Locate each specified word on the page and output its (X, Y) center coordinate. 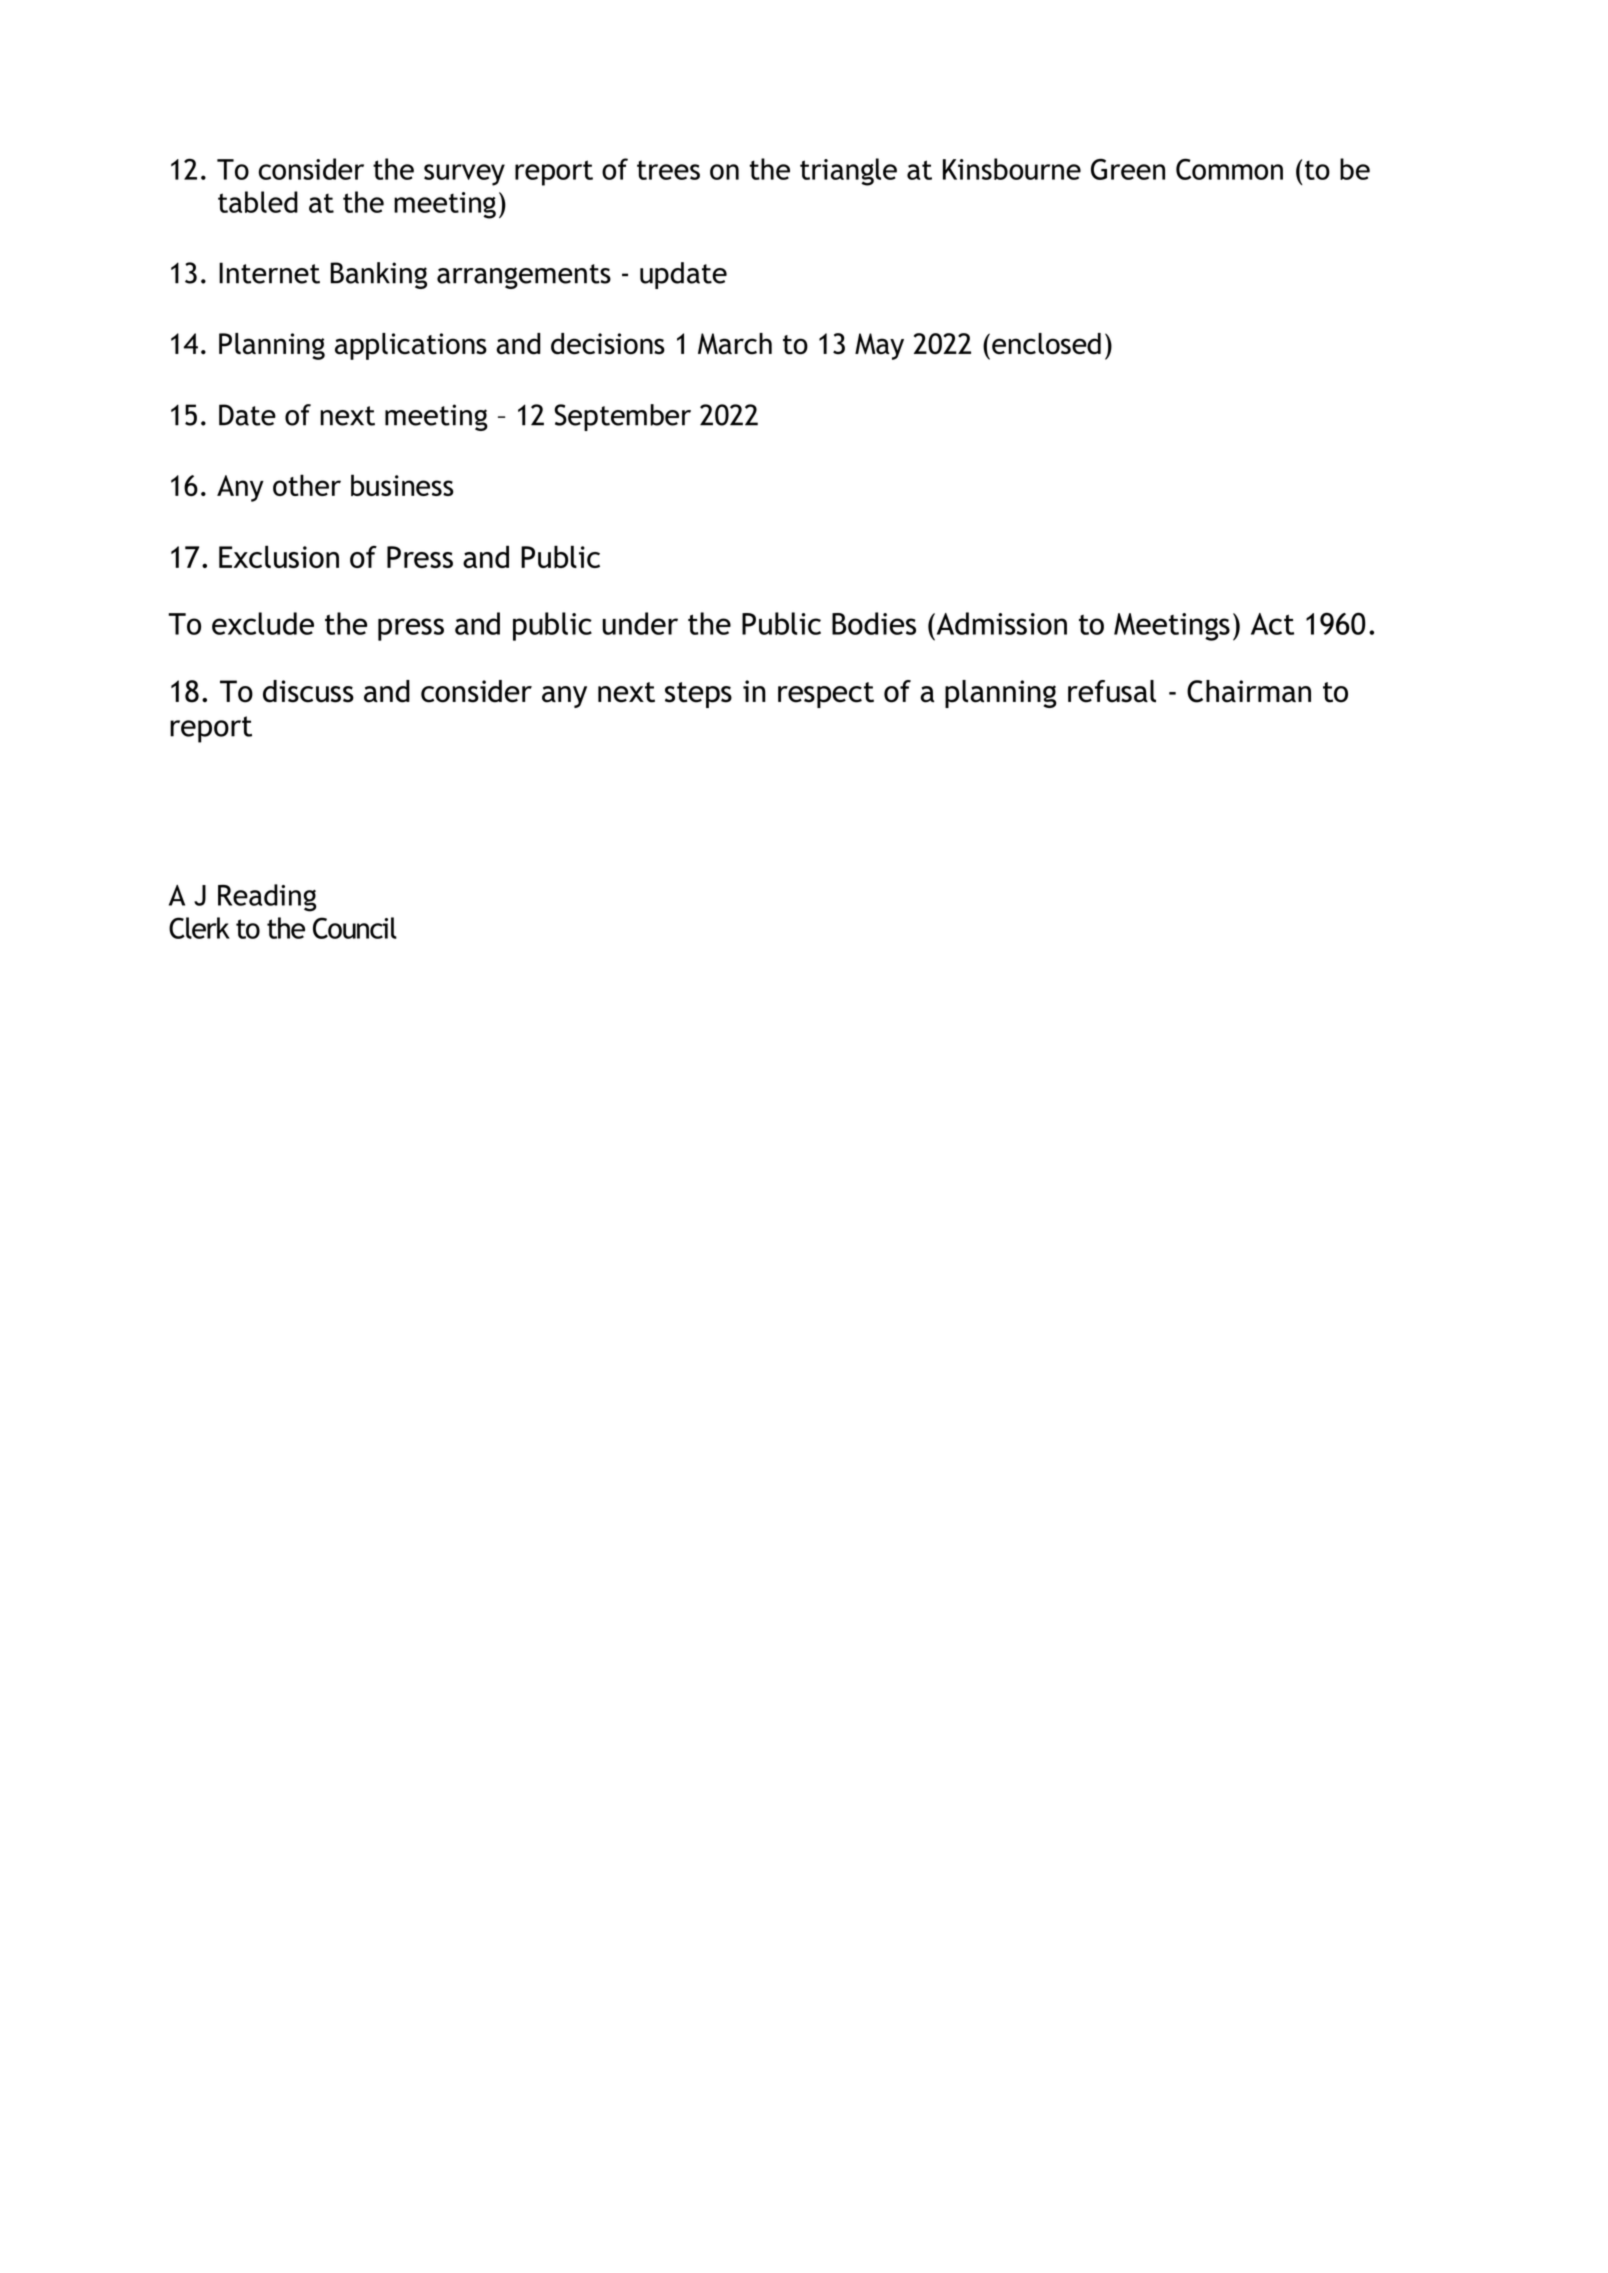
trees (668, 170)
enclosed (1046, 344)
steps (698, 695)
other (307, 485)
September (622, 417)
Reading (267, 898)
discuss (308, 691)
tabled (258, 202)
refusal (1112, 691)
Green (1128, 169)
